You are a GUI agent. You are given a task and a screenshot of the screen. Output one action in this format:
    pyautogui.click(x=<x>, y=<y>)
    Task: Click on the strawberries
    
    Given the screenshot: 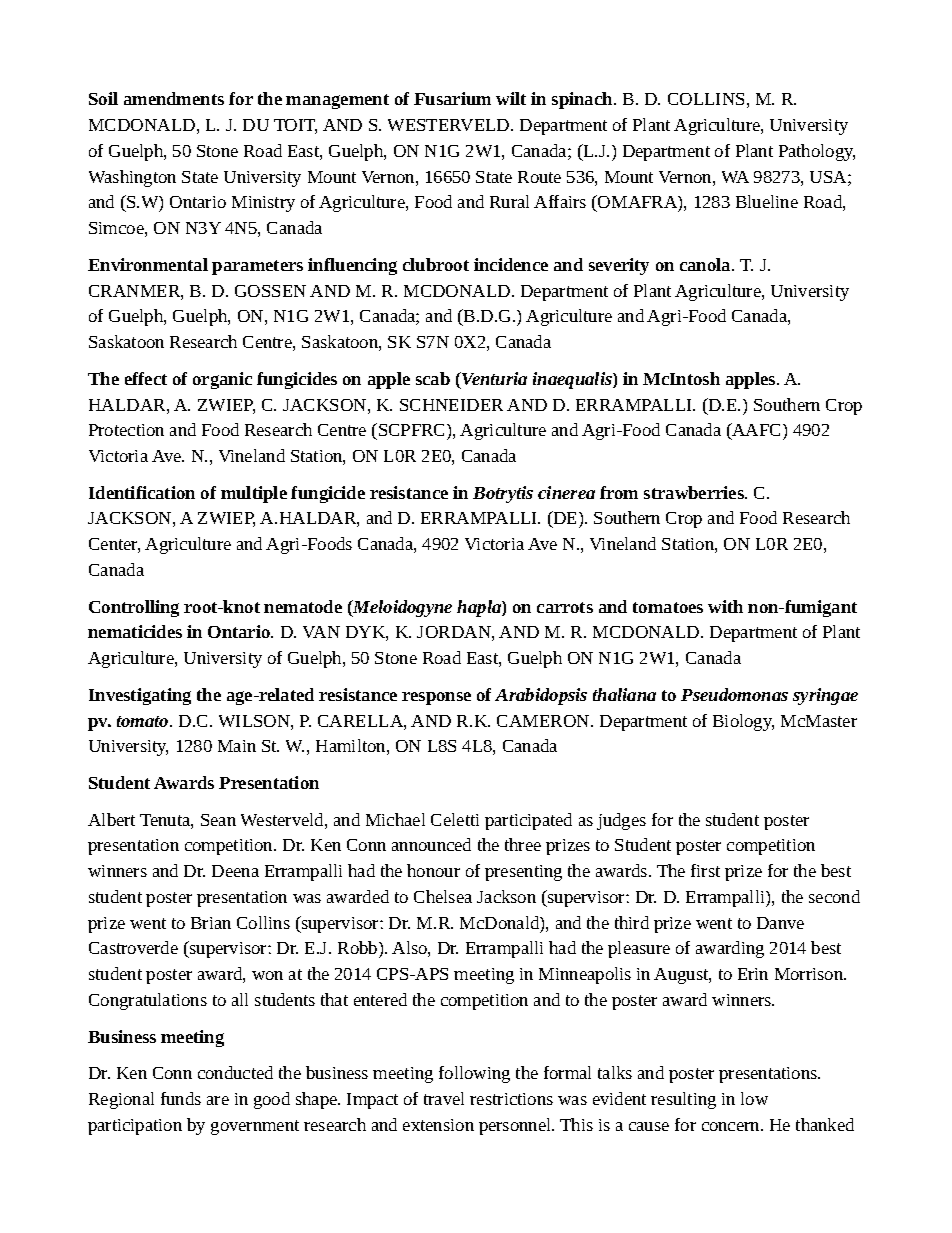 What is the action you would take?
    pyautogui.click(x=695, y=492)
